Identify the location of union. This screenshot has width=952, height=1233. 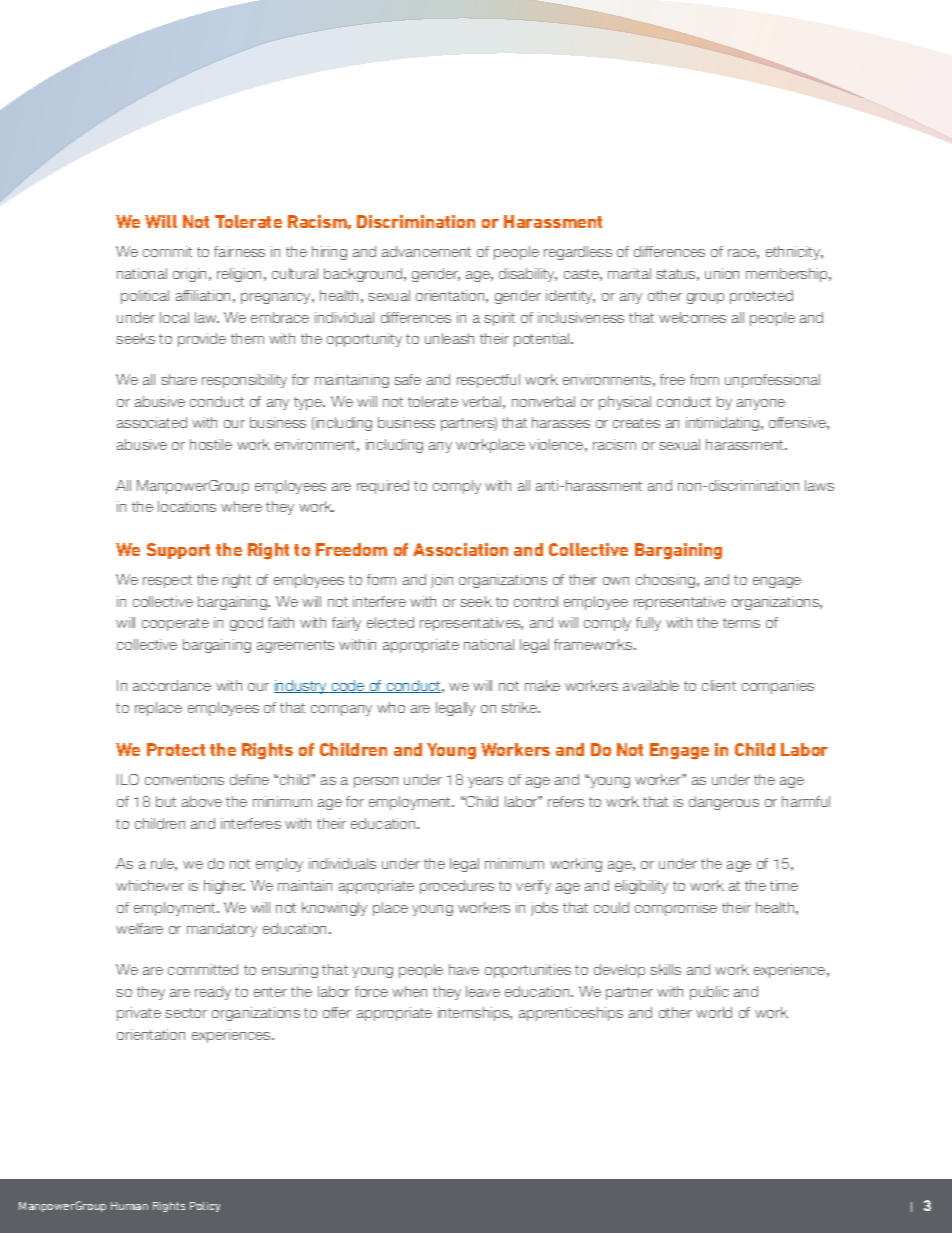
(722, 273).
